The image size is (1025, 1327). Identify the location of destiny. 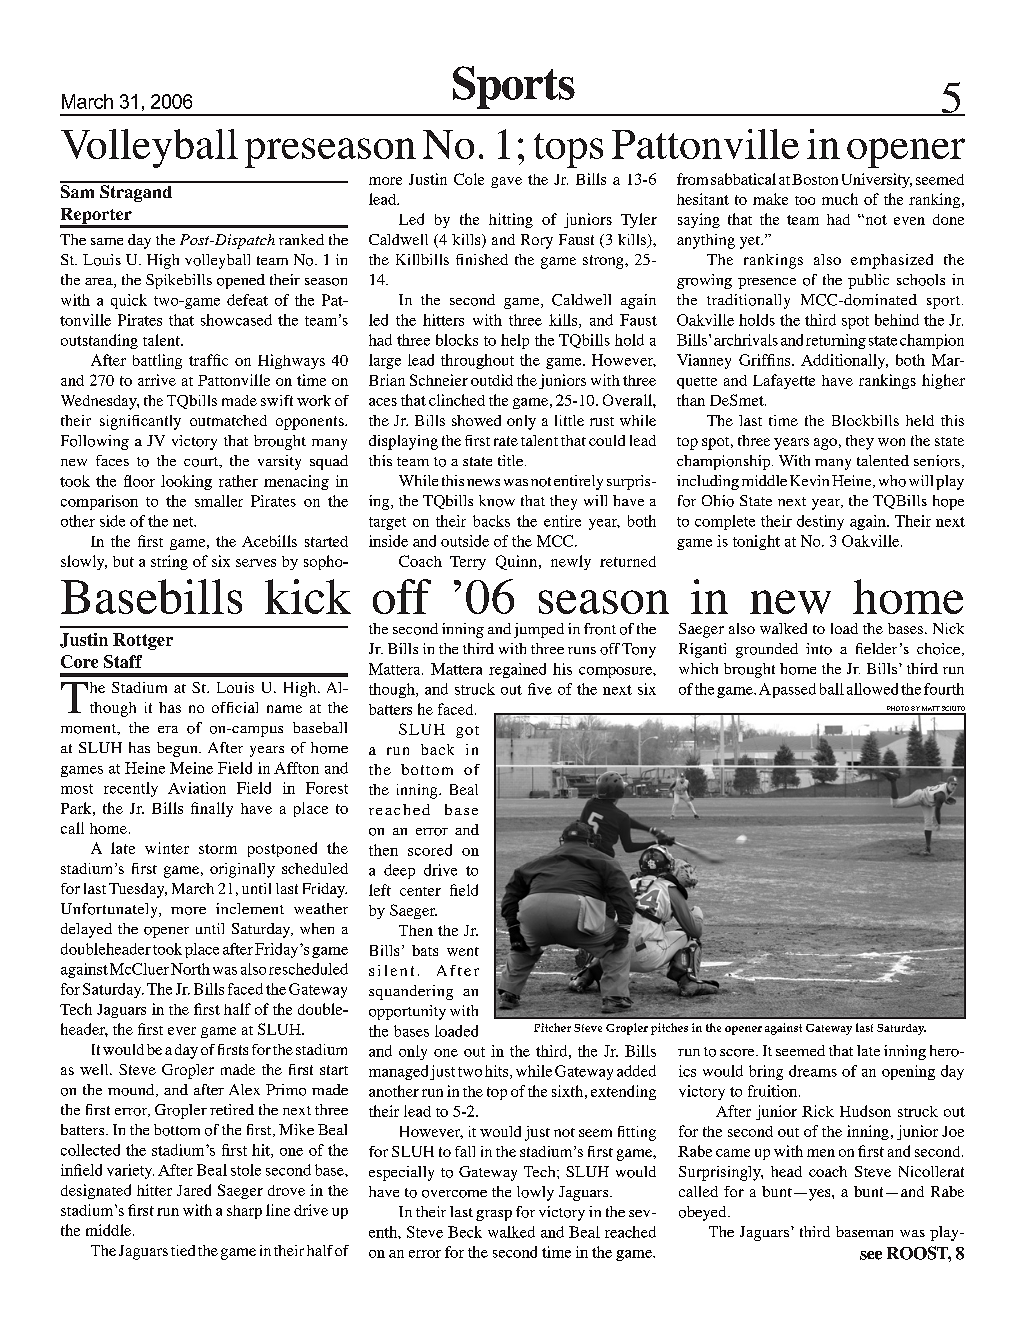
(820, 522).
